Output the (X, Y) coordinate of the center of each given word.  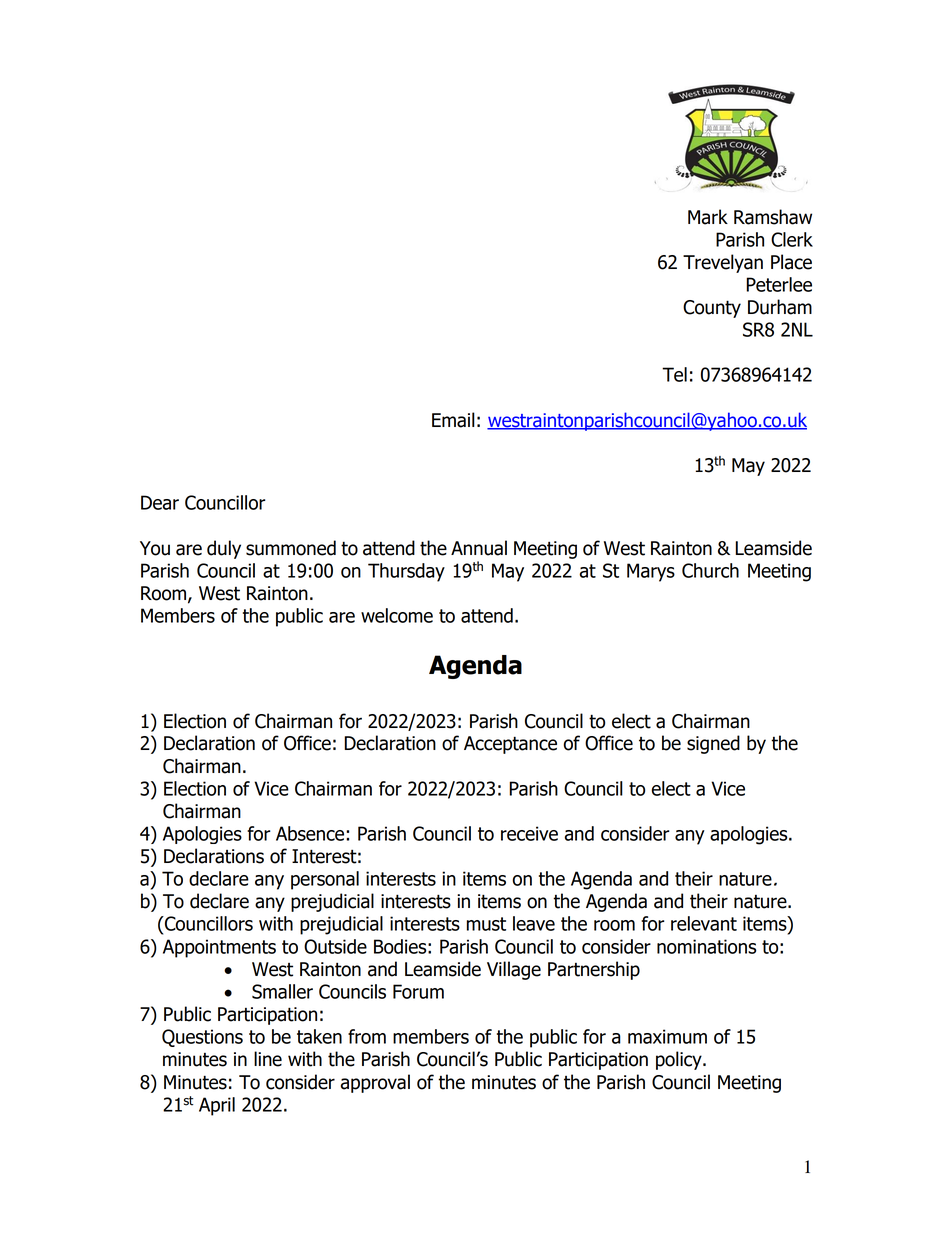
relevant (704, 923)
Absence (311, 833)
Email (453, 420)
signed (713, 744)
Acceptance (510, 745)
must (486, 924)
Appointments (219, 948)
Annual (479, 548)
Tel (674, 374)
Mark (708, 217)
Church (710, 570)
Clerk (792, 239)
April (217, 1106)
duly (224, 549)
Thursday (406, 572)
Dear (160, 502)
